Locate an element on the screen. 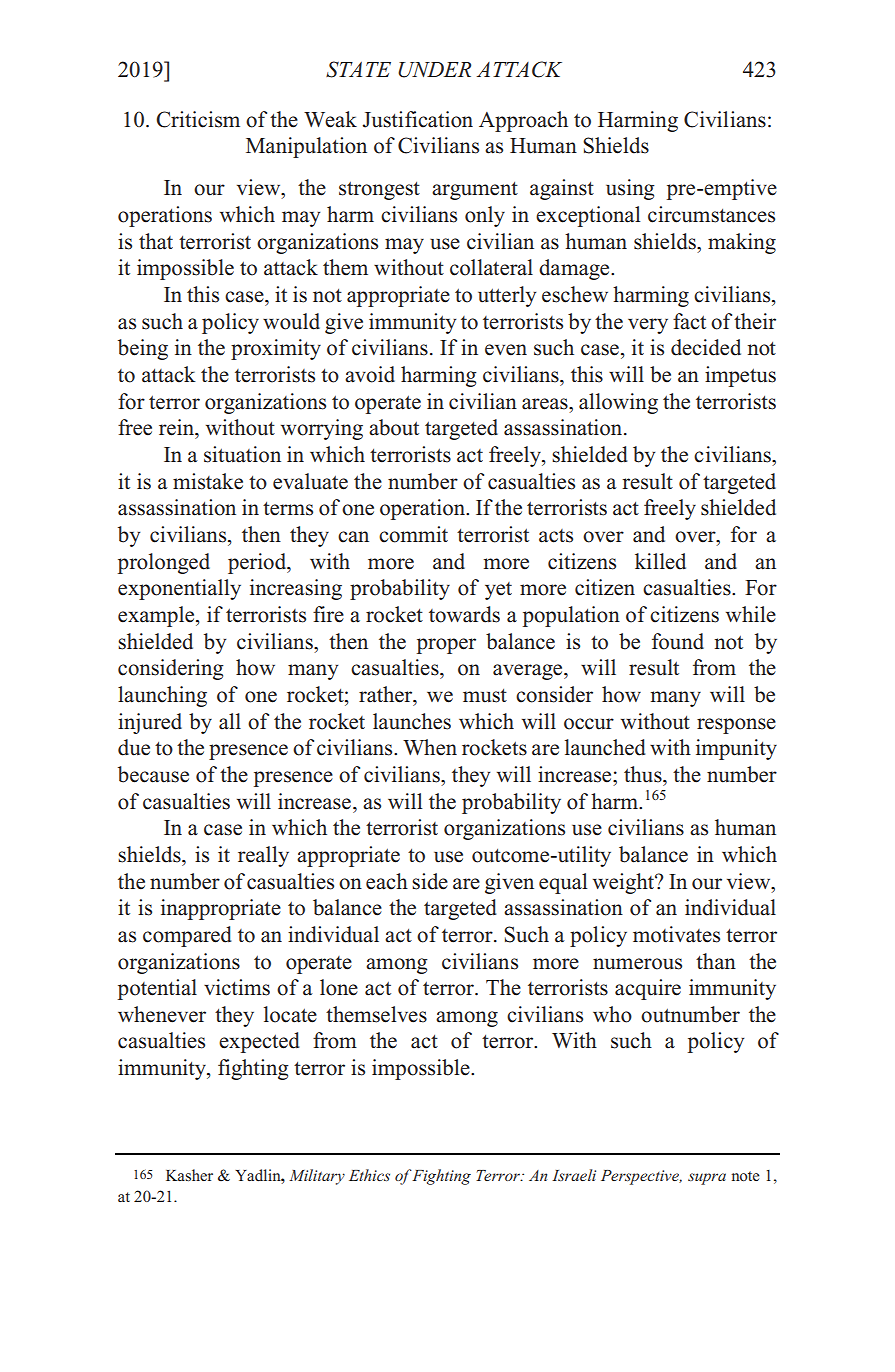 This screenshot has height=1372, width=895. Criticism is located at coordinates (198, 119).
